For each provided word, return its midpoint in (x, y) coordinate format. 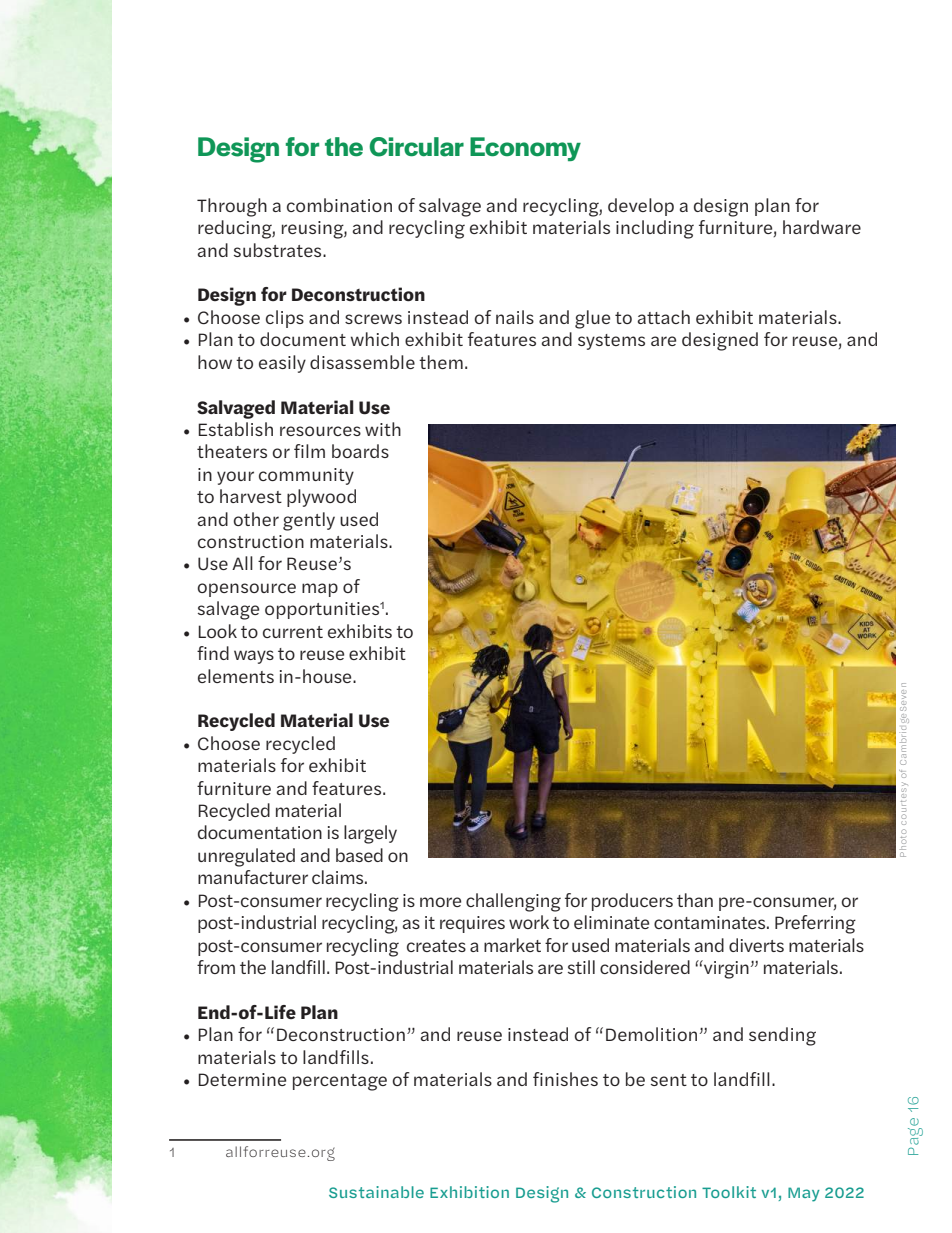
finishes (565, 1079)
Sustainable (376, 1192)
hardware (822, 227)
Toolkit (729, 1192)
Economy (525, 149)
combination (339, 205)
